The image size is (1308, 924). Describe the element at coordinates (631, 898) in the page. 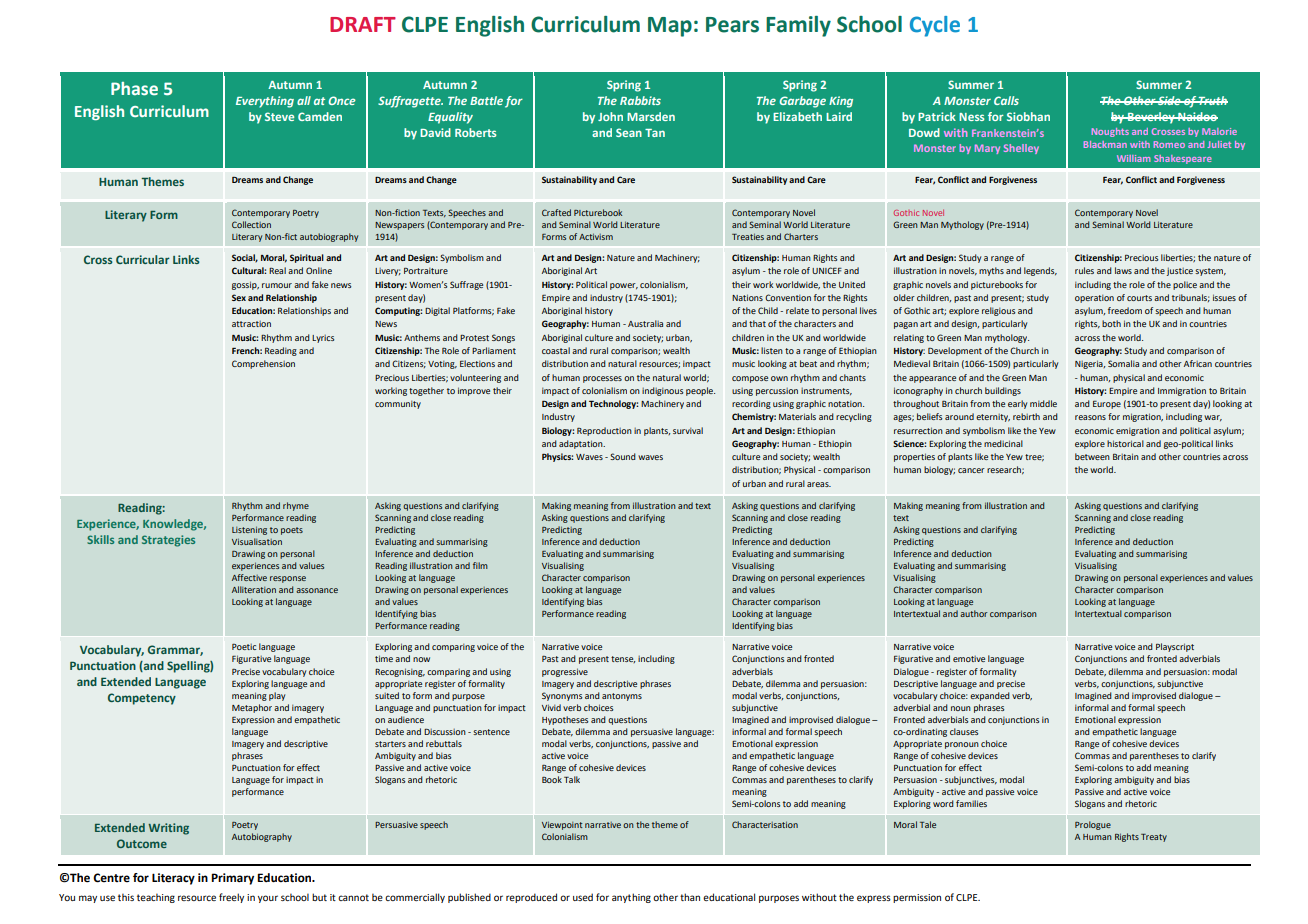

I see `anything` at that location.
